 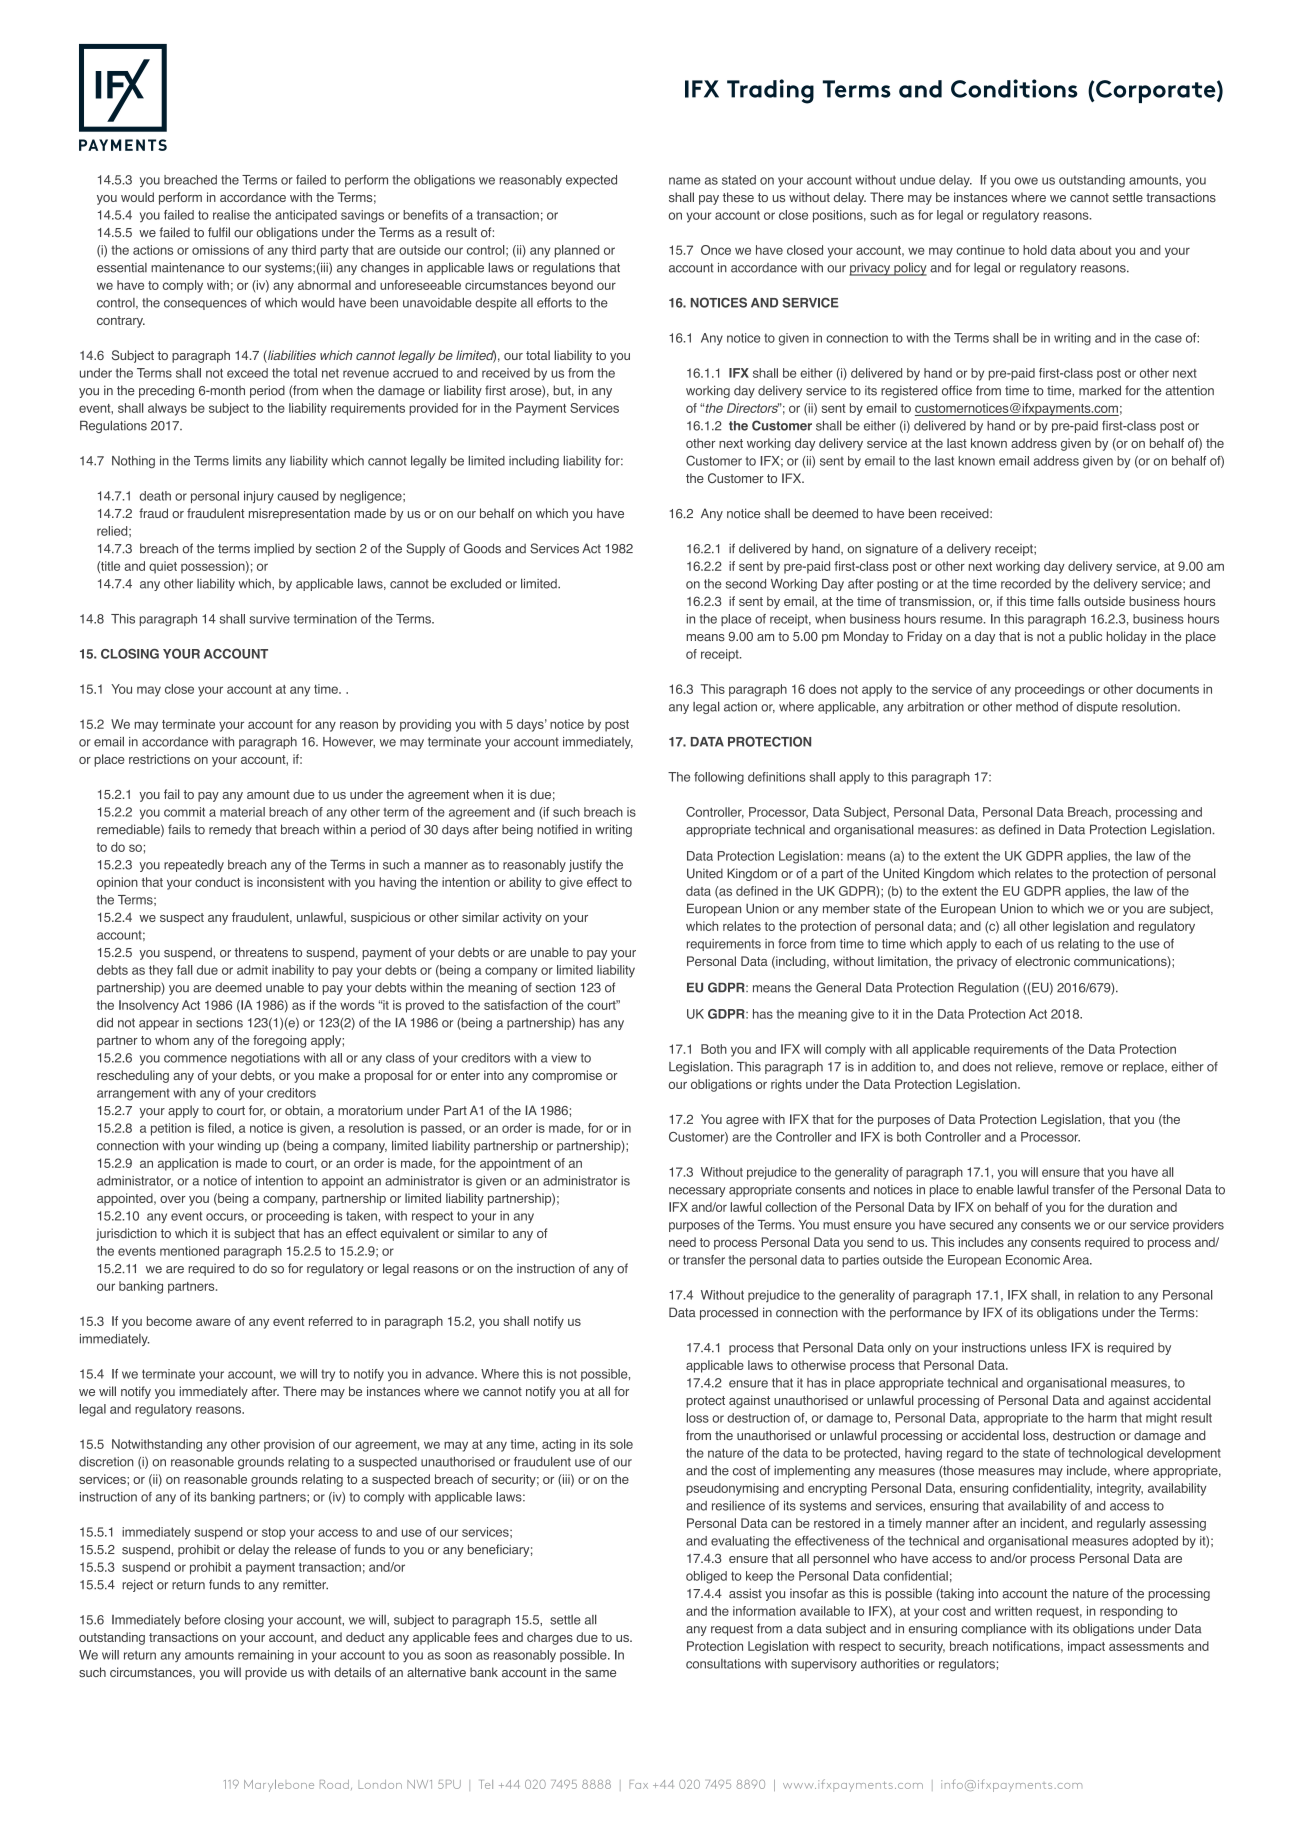 I want to click on recorded, so click(x=1026, y=584).
